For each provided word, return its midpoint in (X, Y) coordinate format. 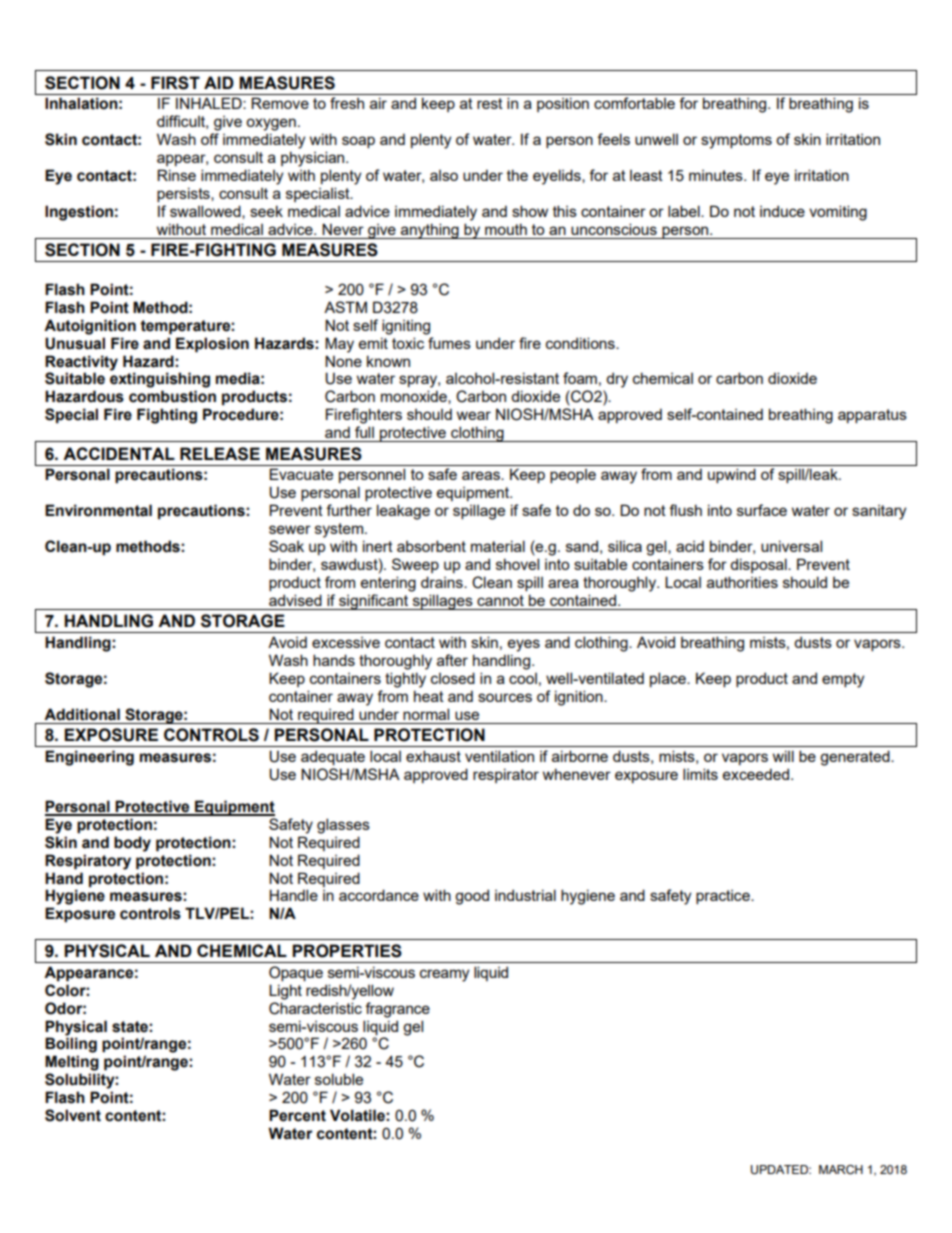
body (132, 844)
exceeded (757, 774)
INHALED (210, 103)
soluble (339, 1079)
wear (474, 415)
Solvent (73, 1115)
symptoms (736, 141)
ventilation (499, 756)
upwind (732, 475)
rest (490, 103)
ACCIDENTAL (119, 453)
